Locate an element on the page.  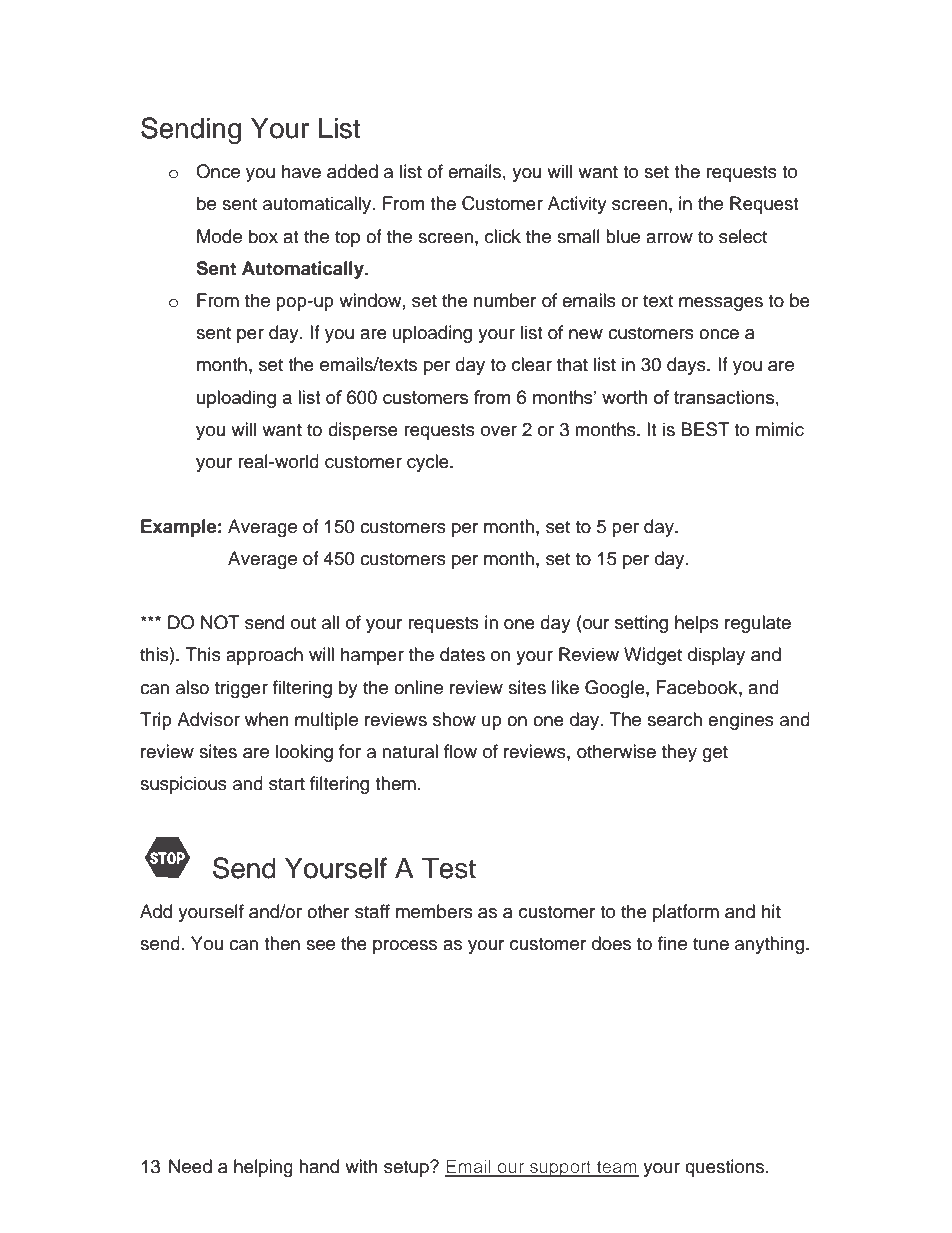
select is located at coordinates (743, 236).
